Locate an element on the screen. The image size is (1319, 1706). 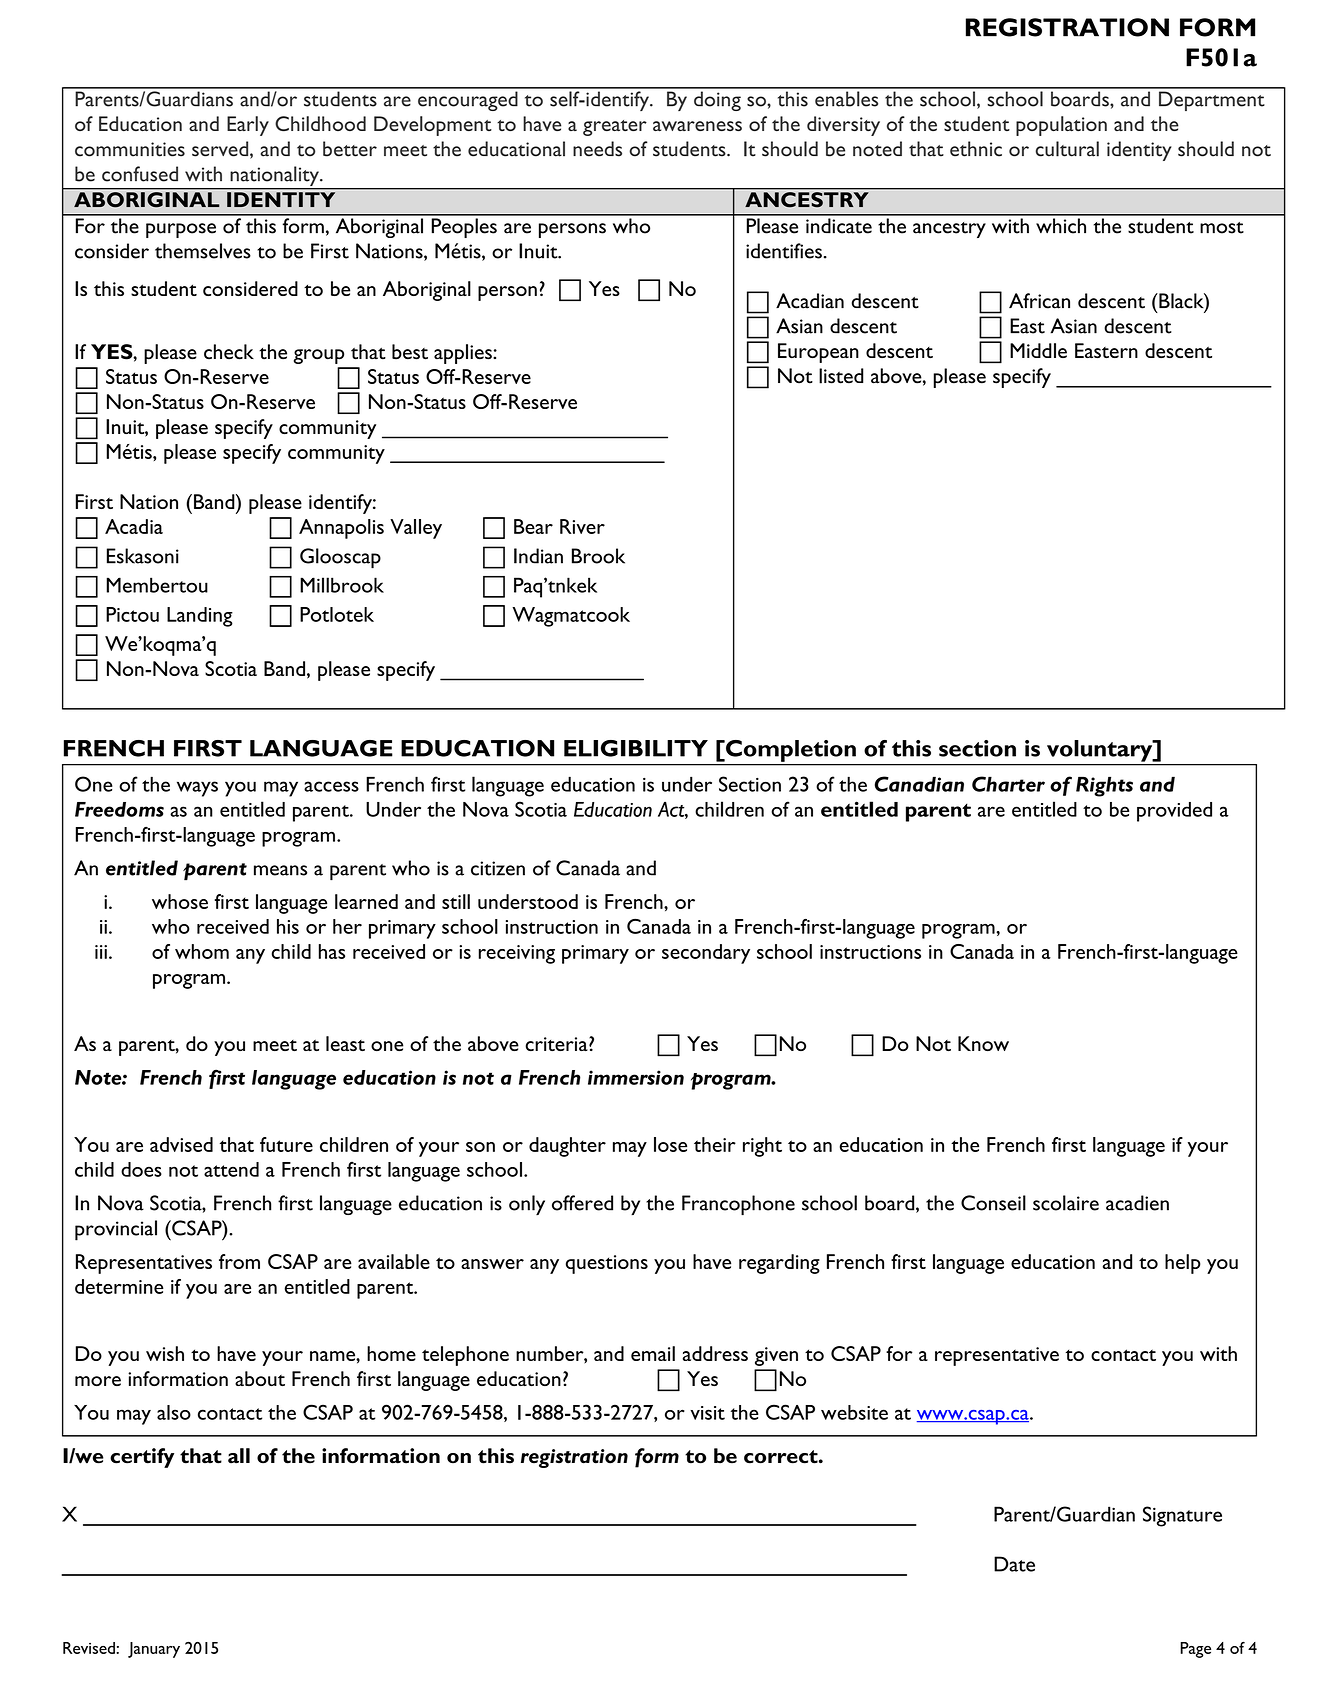
needs is located at coordinates (597, 149).
